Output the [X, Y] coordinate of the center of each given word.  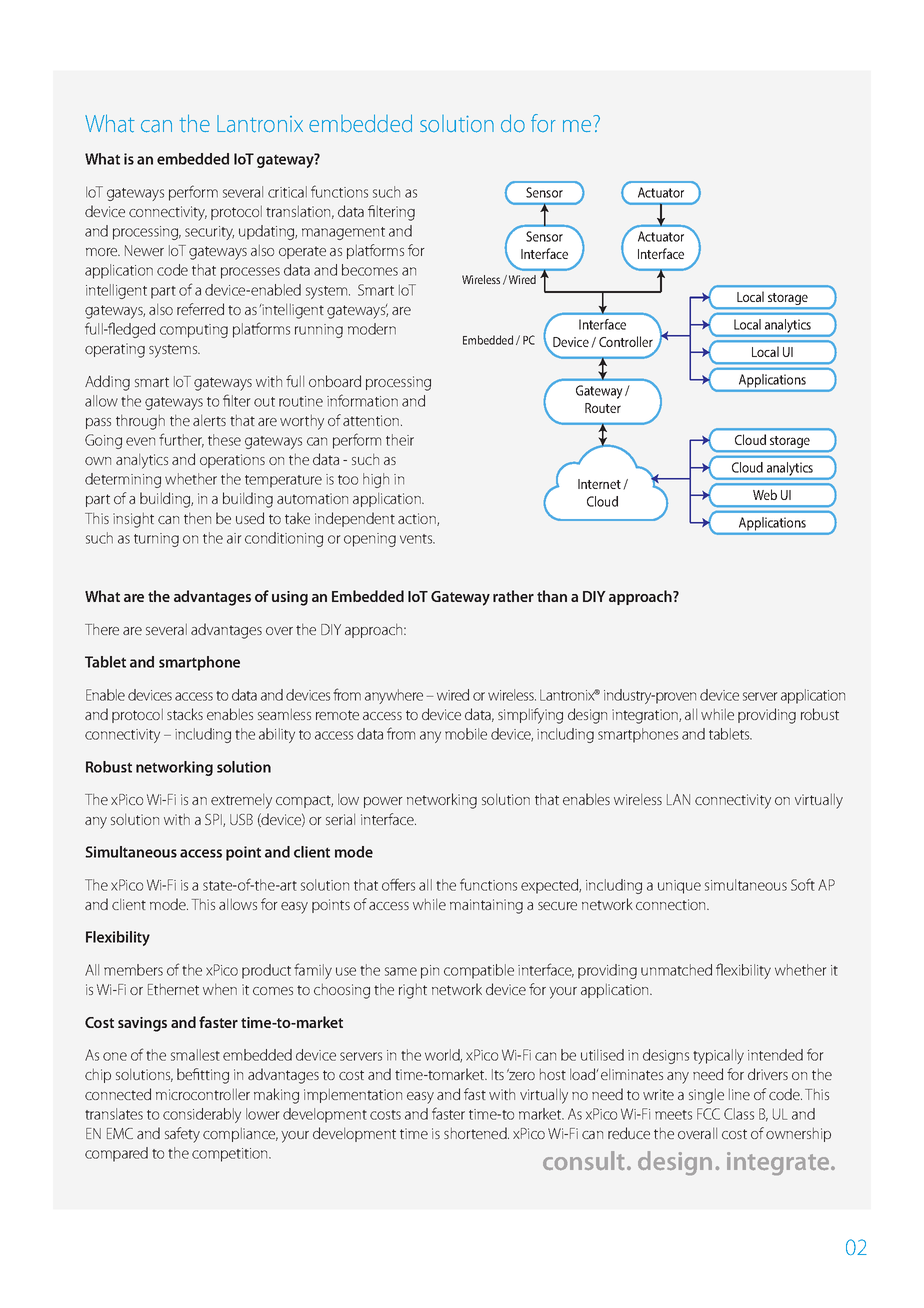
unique [679, 887]
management [343, 233]
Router [603, 408]
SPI [214, 820]
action [418, 519]
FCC [708, 1114]
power [383, 802]
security [209, 233]
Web [765, 494]
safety [182, 1135]
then [197, 518]
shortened [476, 1133]
